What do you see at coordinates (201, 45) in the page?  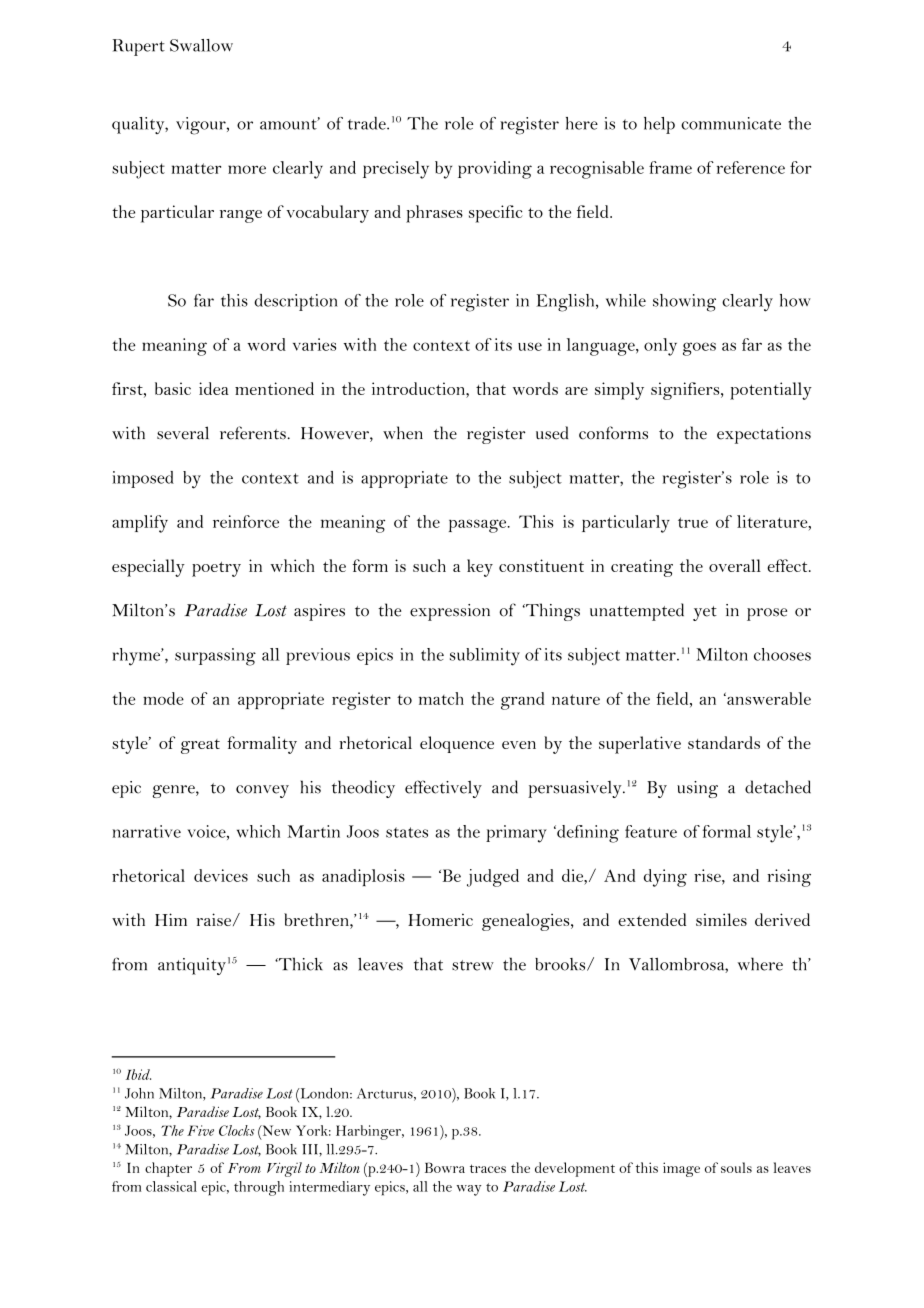 I see `Swallow` at bounding box center [201, 45].
